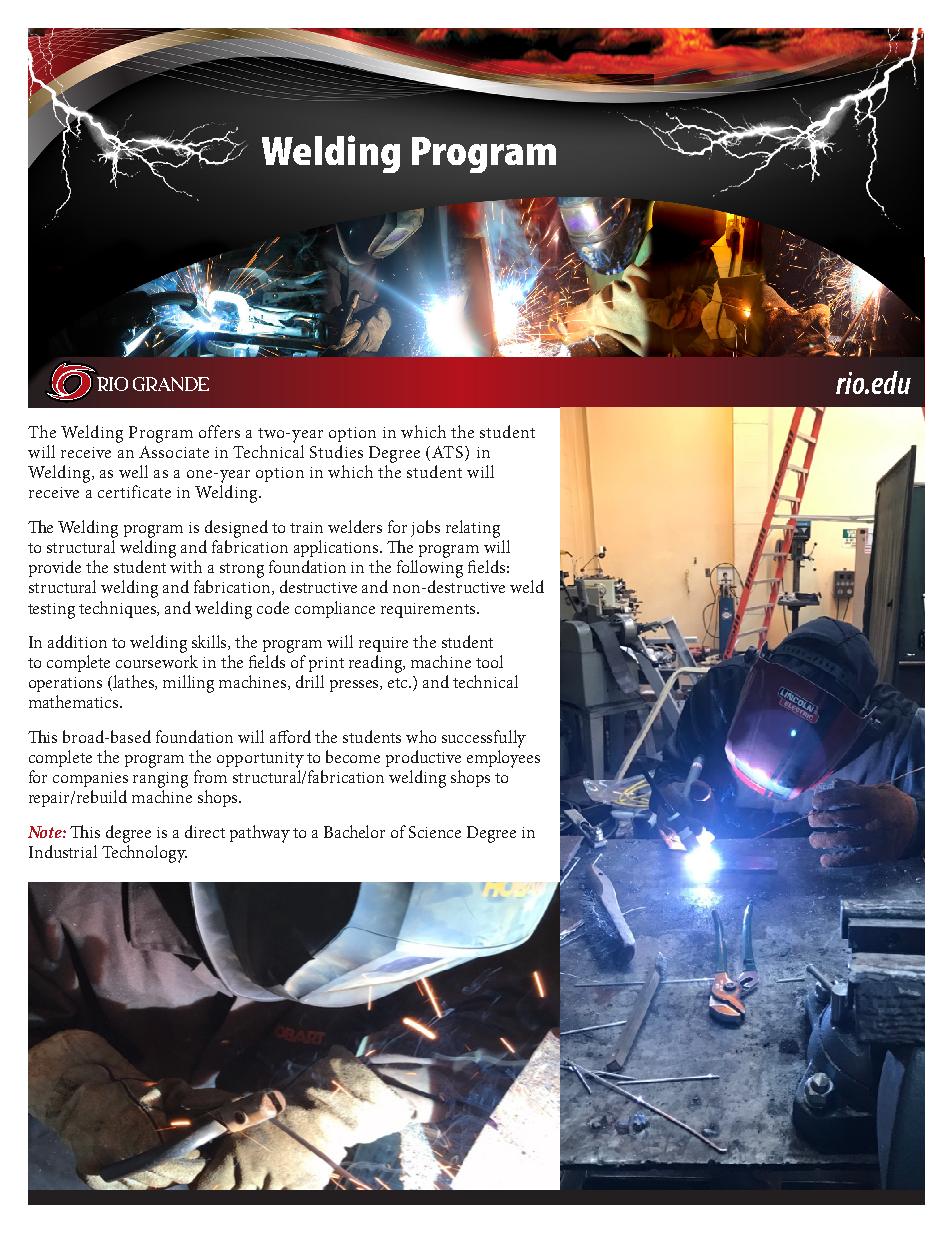  I want to click on strong, so click(242, 570).
